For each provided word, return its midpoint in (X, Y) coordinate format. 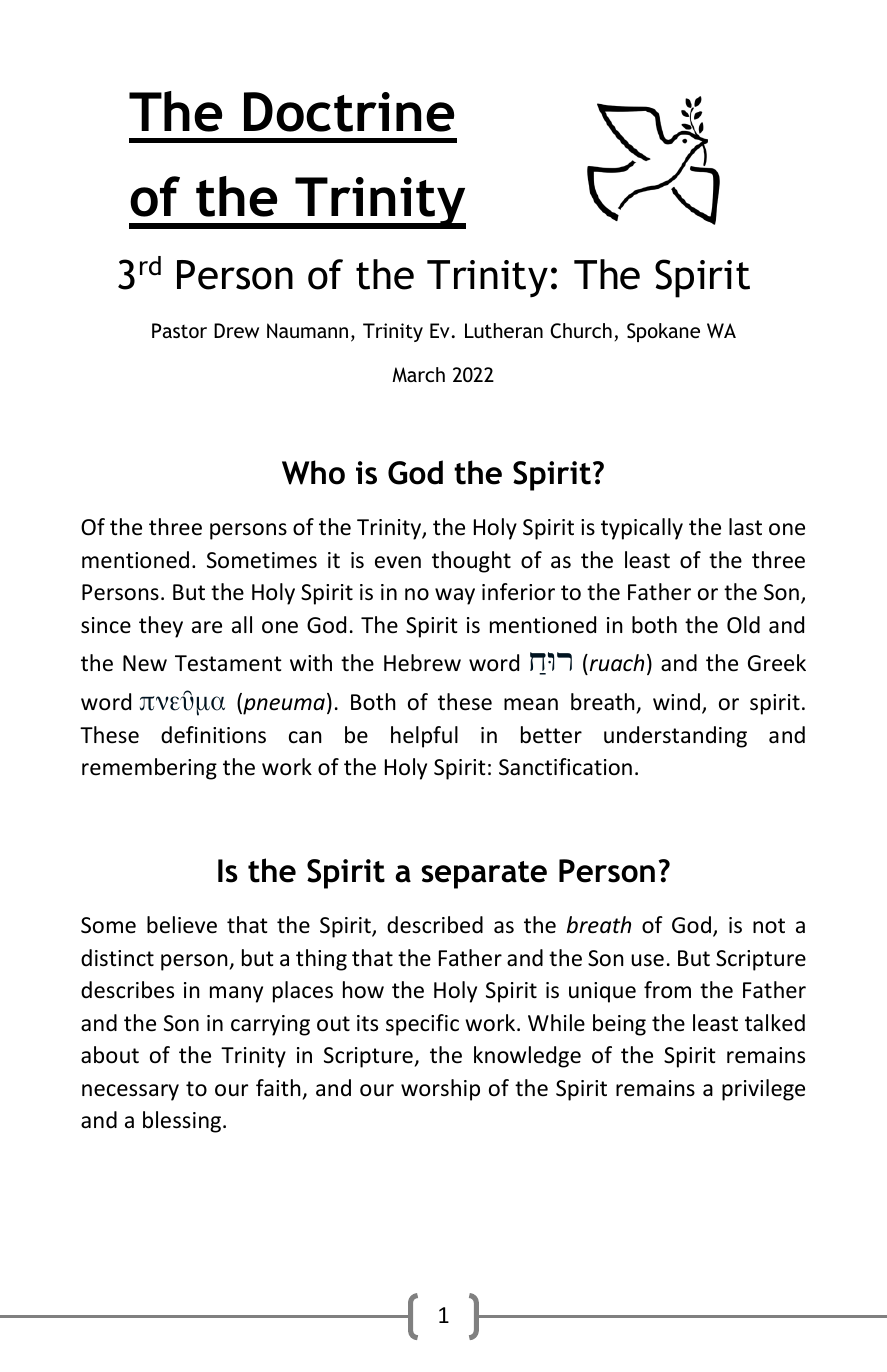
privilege (763, 1090)
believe (182, 925)
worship (440, 1090)
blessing (183, 1122)
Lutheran (504, 330)
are (207, 627)
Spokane (663, 332)
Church (581, 331)
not (769, 926)
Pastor (179, 330)
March (418, 374)
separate (484, 875)
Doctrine (349, 112)
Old (743, 625)
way (455, 596)
